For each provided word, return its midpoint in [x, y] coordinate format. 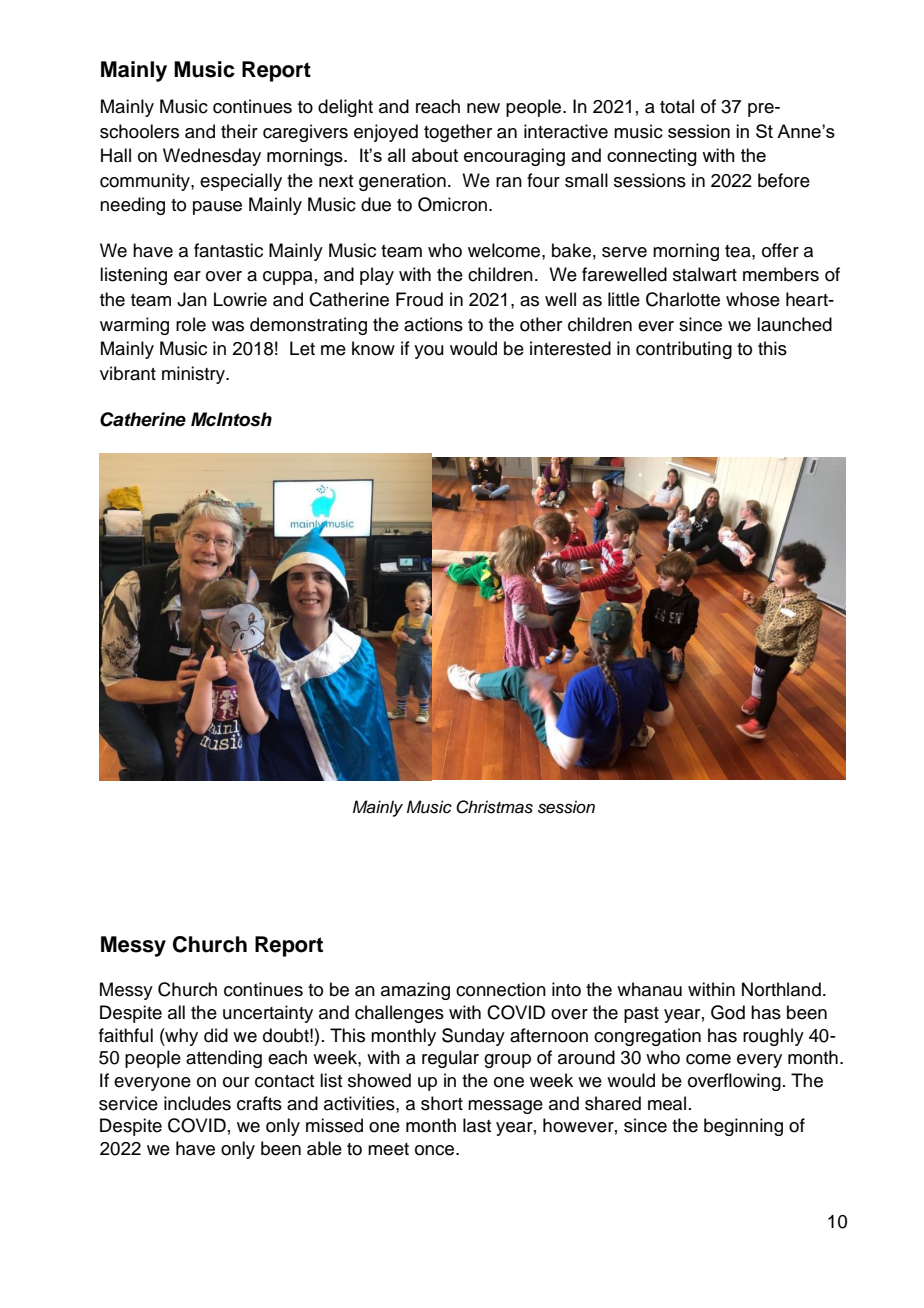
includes [197, 1103]
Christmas [494, 807]
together [458, 133]
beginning [743, 1127]
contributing [684, 350]
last [477, 1125]
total [677, 106]
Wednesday [212, 157]
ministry [194, 375]
